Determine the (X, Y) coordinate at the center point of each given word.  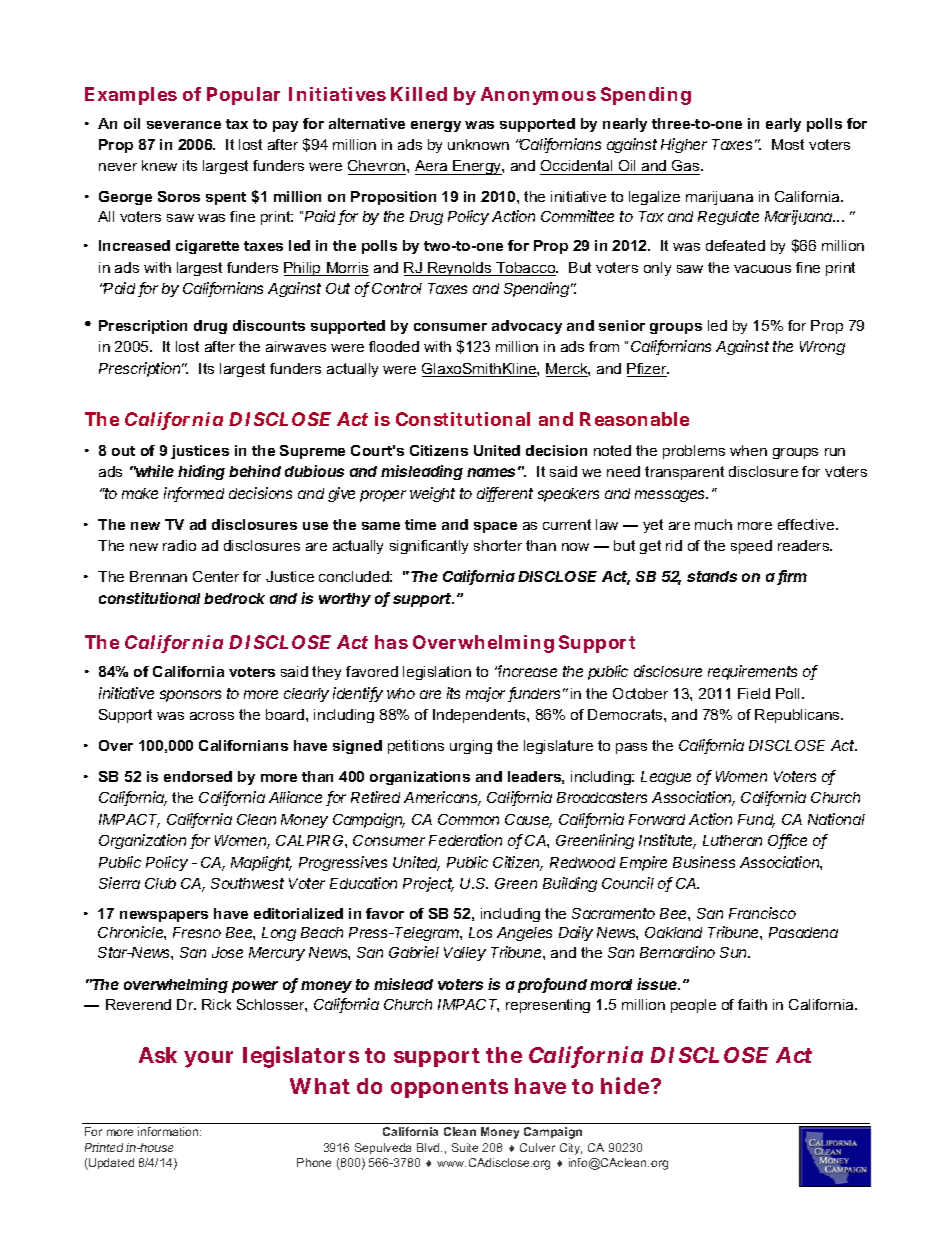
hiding (201, 472)
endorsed (198, 776)
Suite (465, 1147)
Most (788, 144)
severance (184, 125)
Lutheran (732, 840)
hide (626, 1085)
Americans (442, 798)
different (505, 494)
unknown (478, 144)
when (748, 450)
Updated (110, 1164)
